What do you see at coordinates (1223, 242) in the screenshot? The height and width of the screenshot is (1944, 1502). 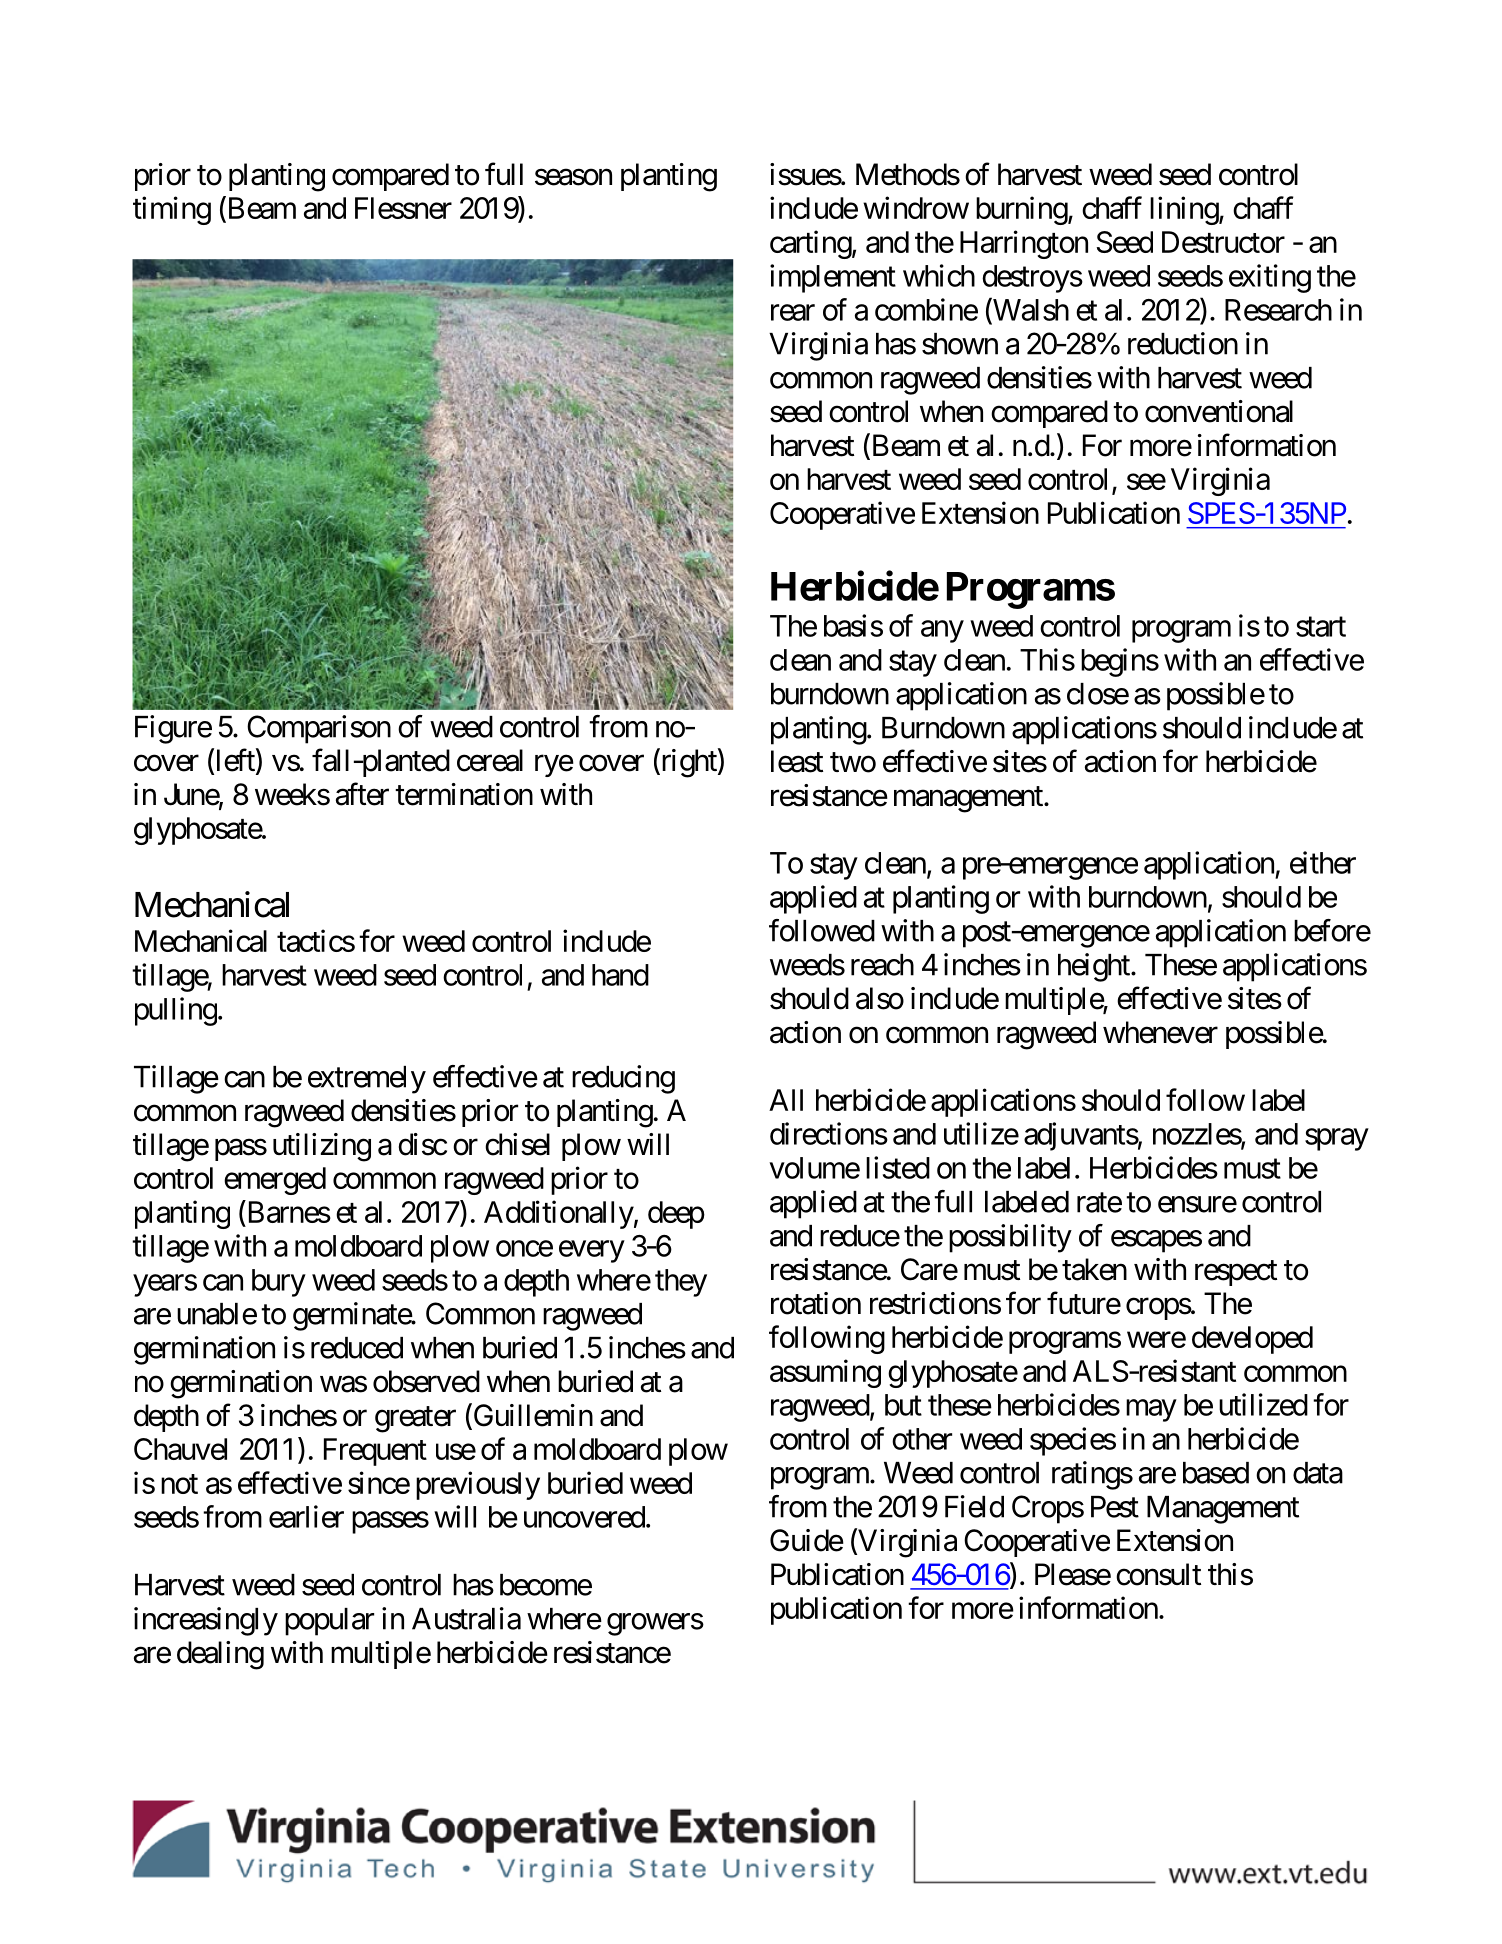 I see `Destructor` at bounding box center [1223, 242].
